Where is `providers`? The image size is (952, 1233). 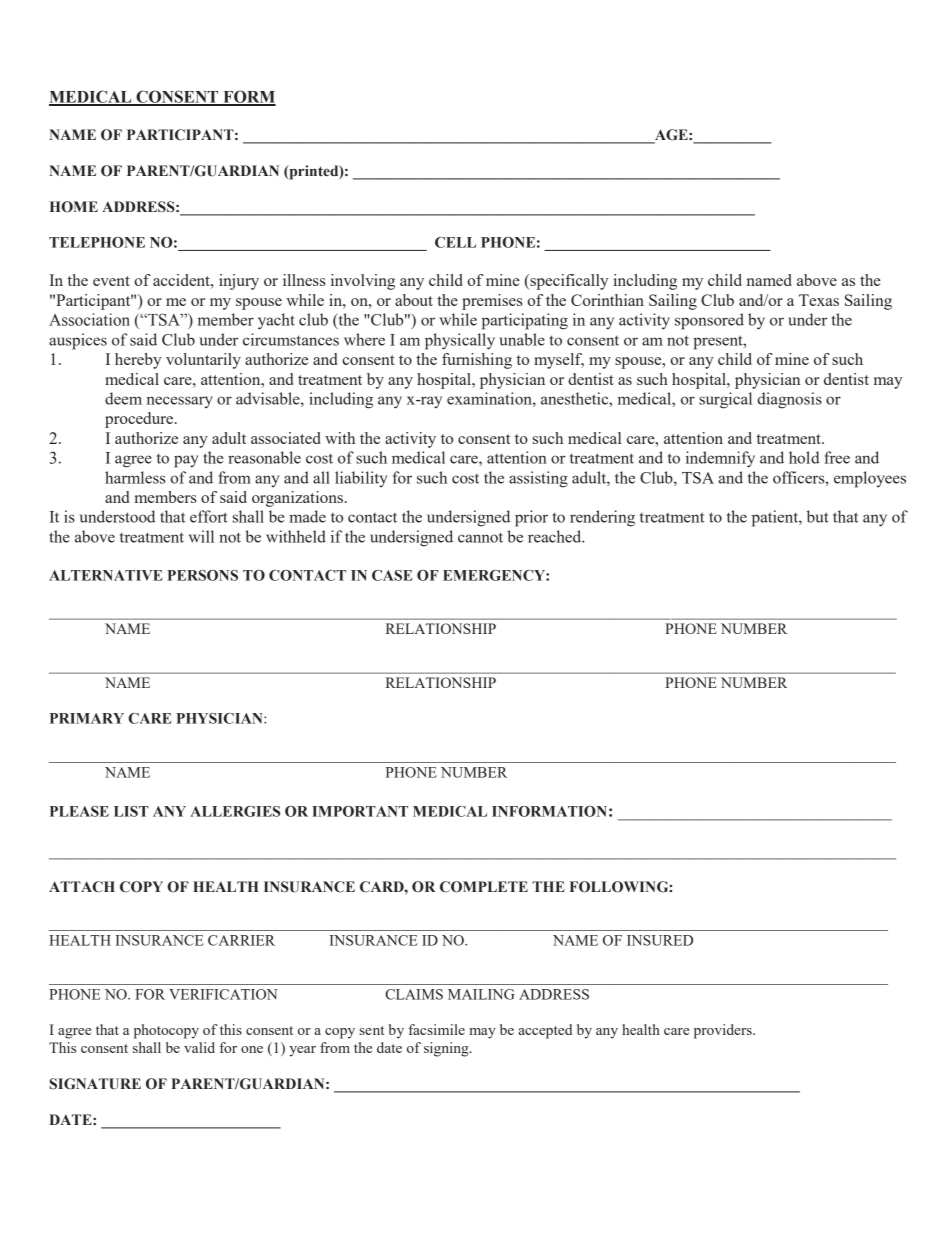
providers is located at coordinates (724, 1031).
